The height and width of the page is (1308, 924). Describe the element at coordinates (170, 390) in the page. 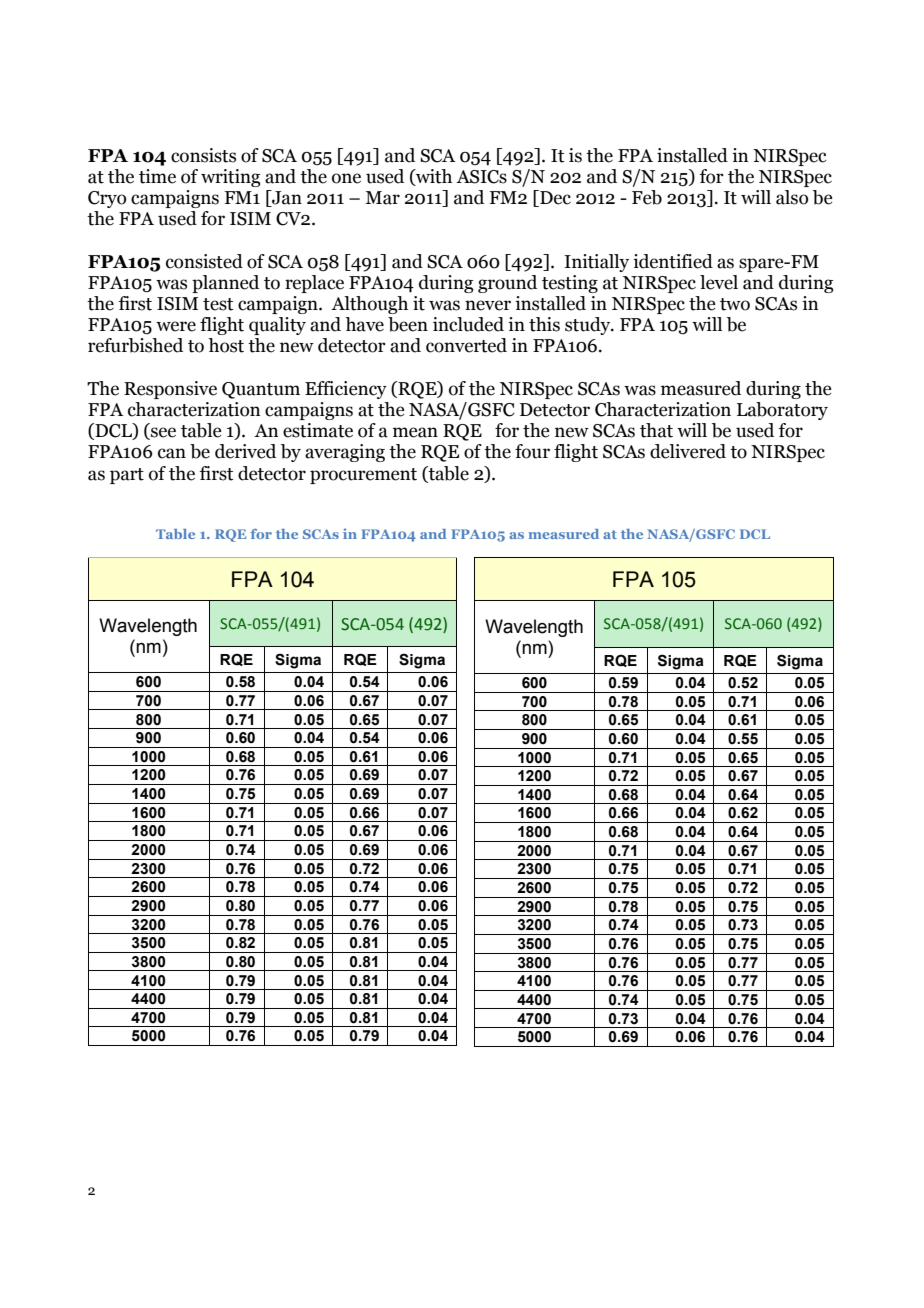

I see `Responsive` at that location.
